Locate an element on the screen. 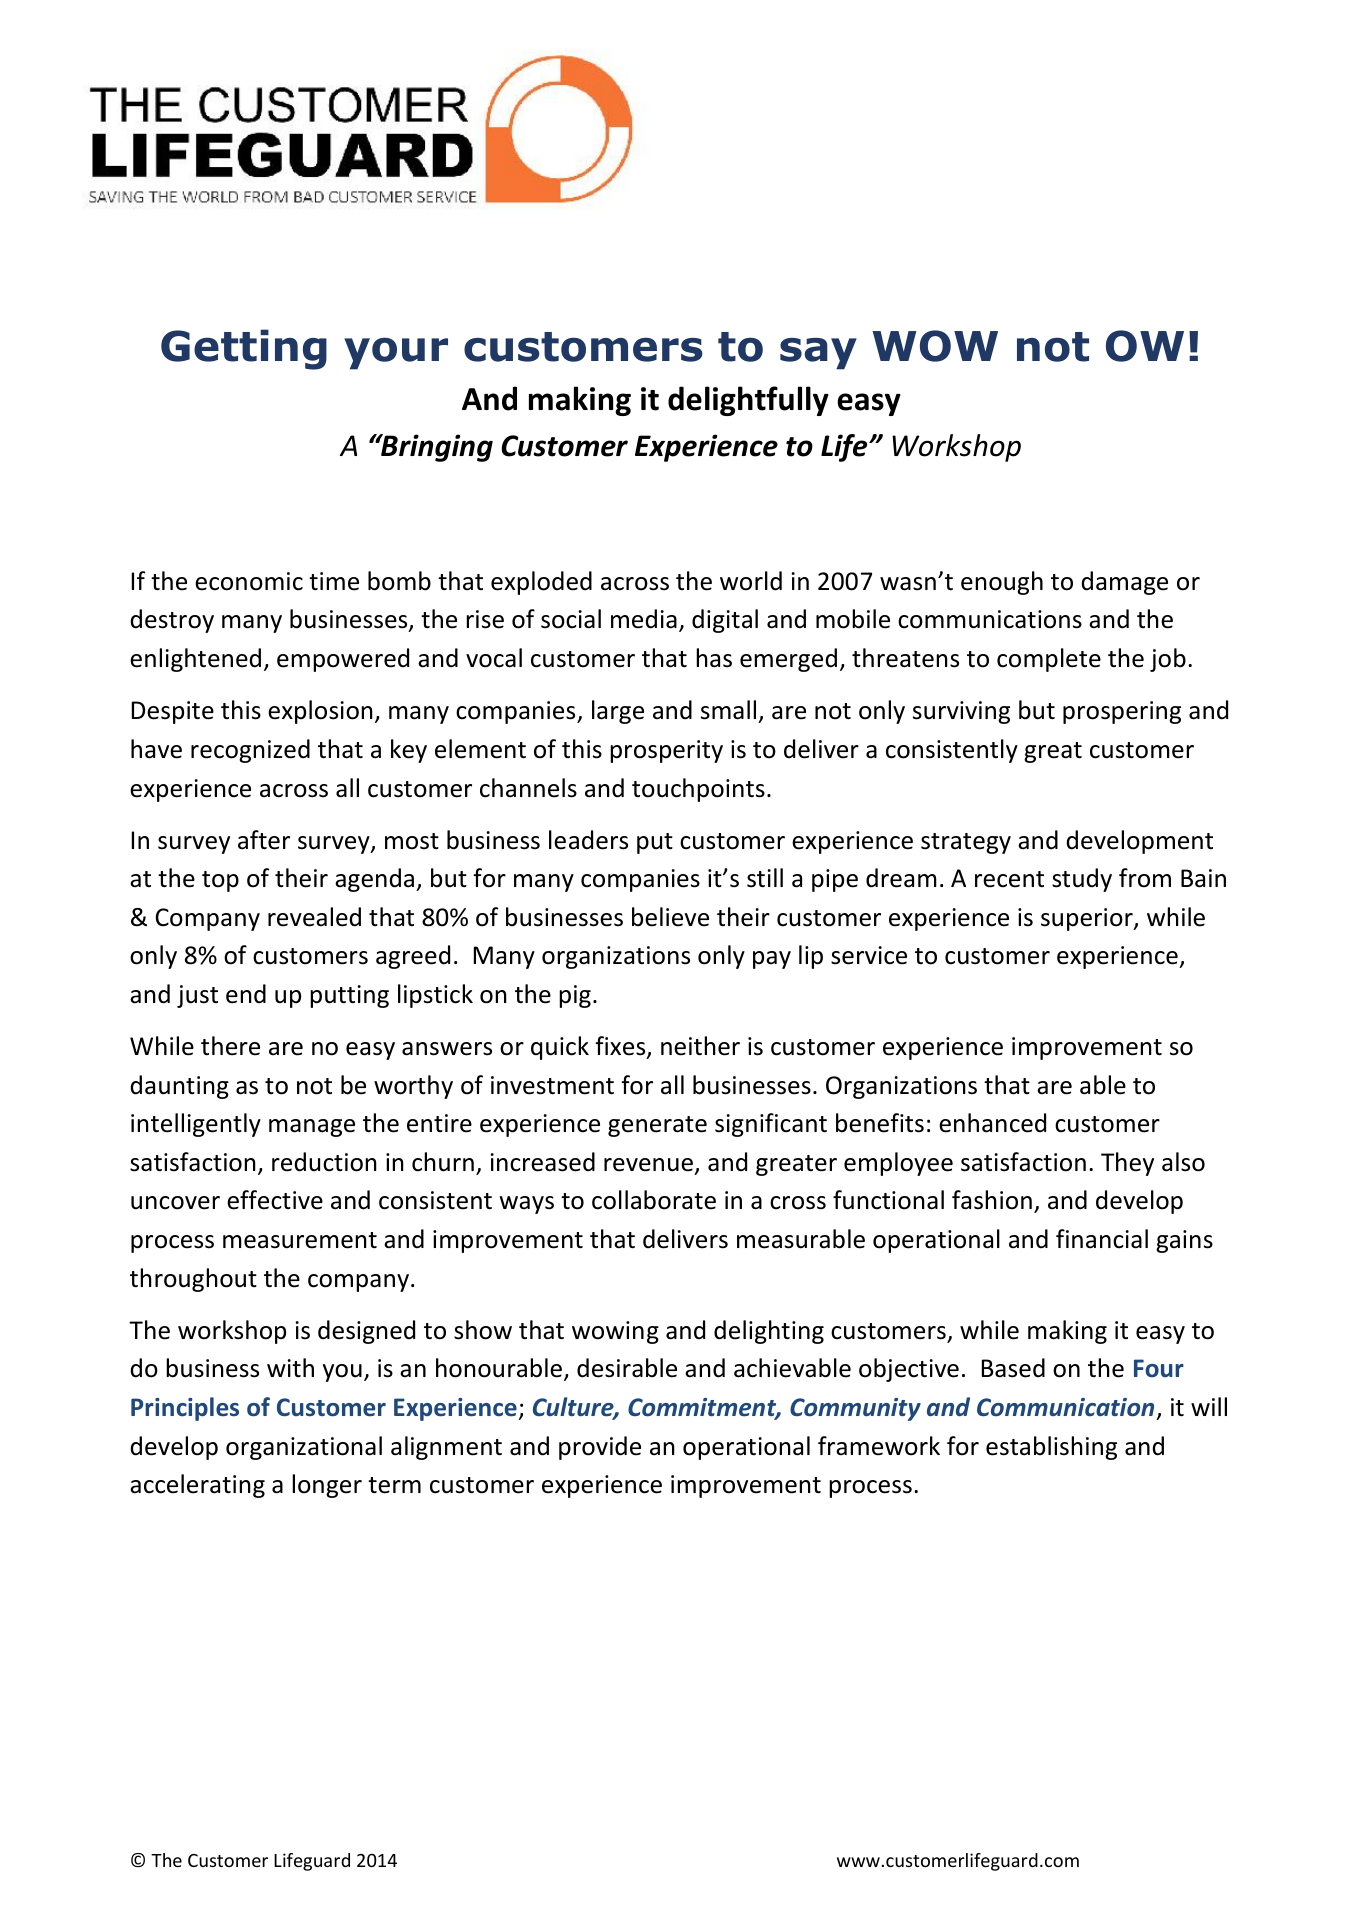 The height and width of the screenshot is (1927, 1363). Getting is located at coordinates (244, 349).
